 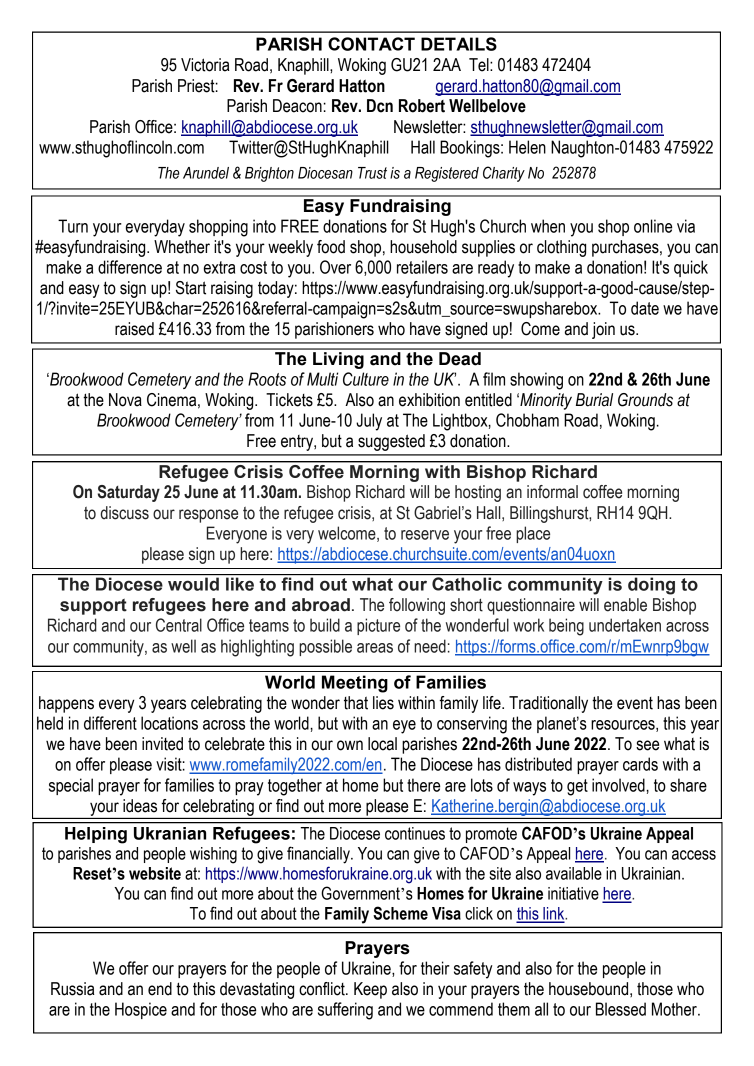 What do you see at coordinates (653, 226) in the page?
I see `online` at bounding box center [653, 226].
